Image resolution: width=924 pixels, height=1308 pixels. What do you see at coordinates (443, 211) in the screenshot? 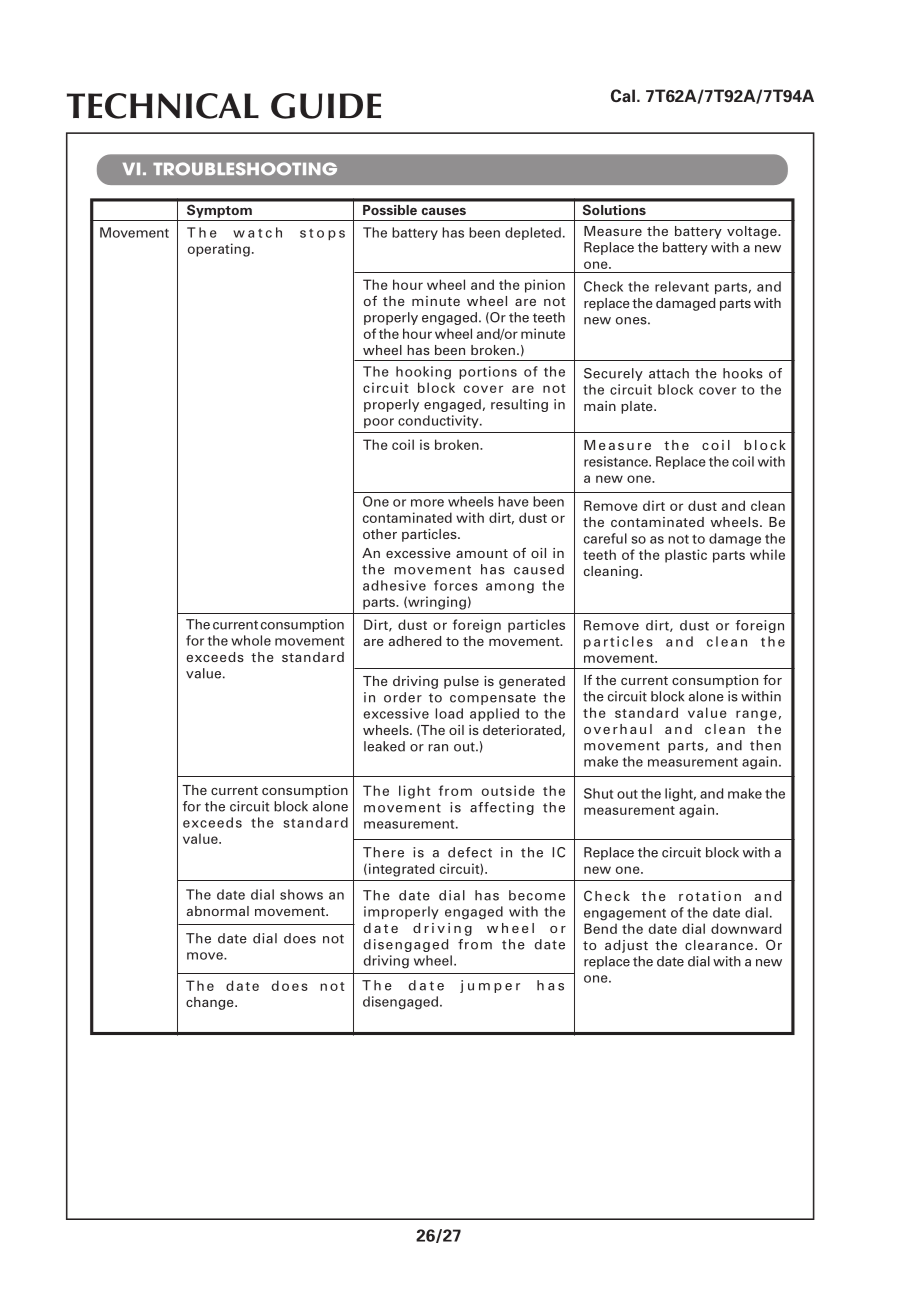
I see `causes` at bounding box center [443, 211].
